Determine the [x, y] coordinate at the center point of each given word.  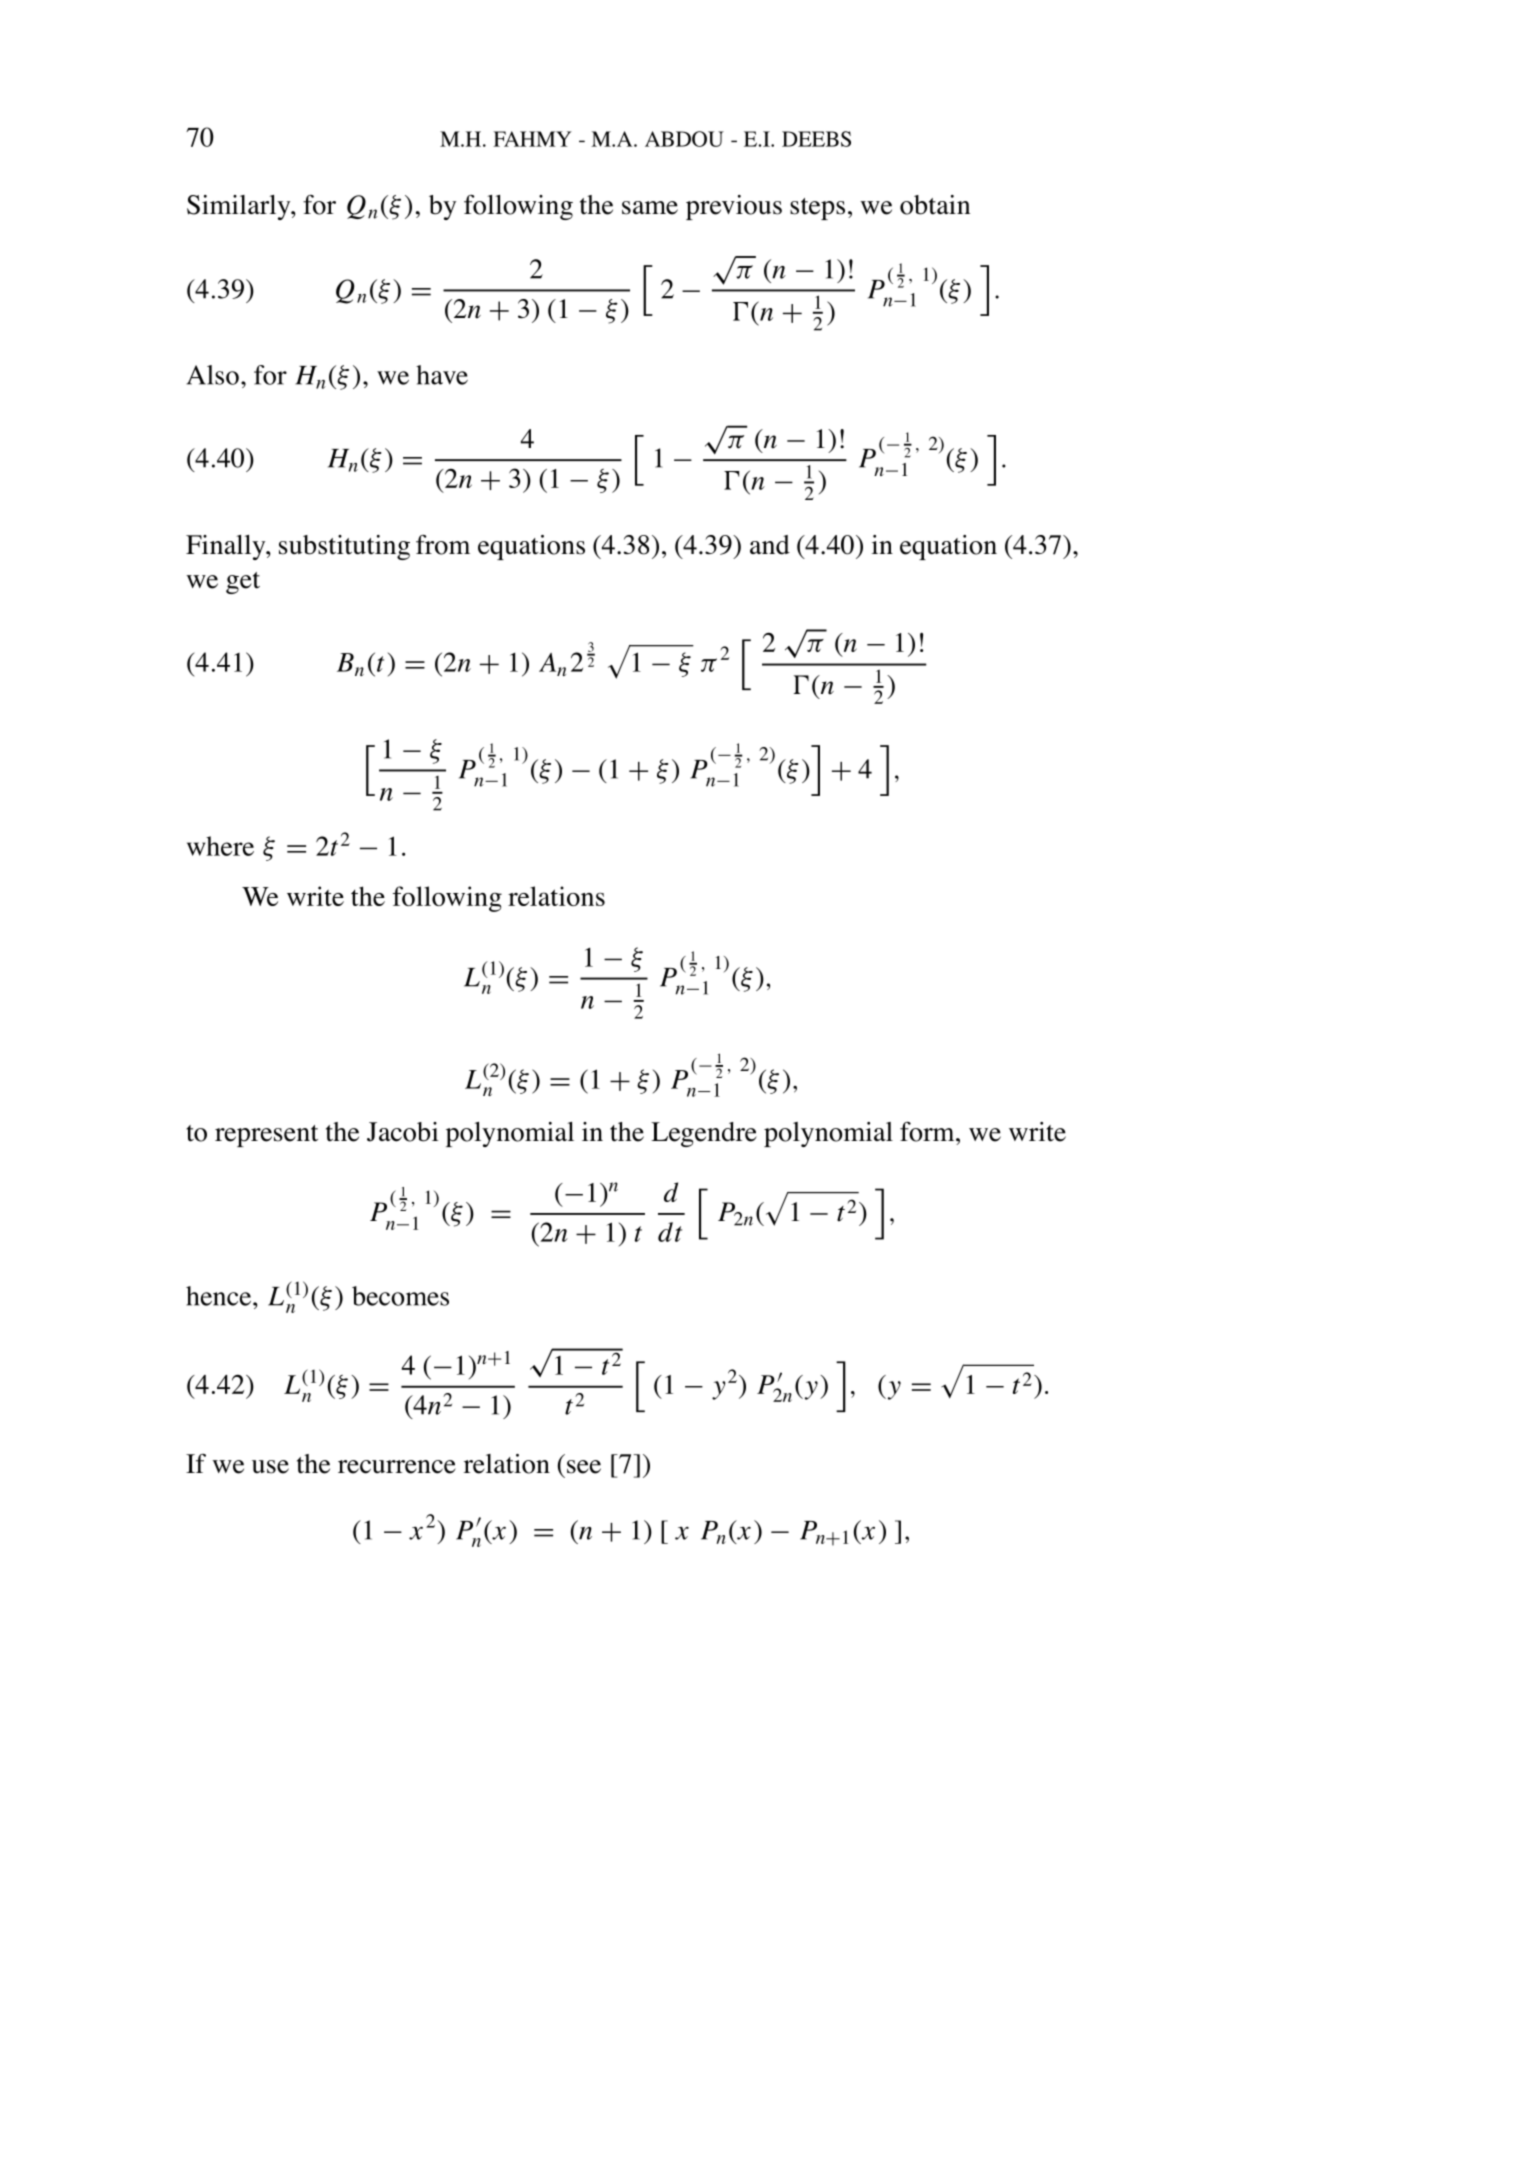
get [243, 583]
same [650, 208]
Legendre [704, 1134]
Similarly [240, 207]
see [584, 1467]
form [928, 1132]
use [270, 1467]
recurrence [397, 1467]
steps [817, 209]
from [443, 545]
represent [266, 1136]
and [770, 545]
